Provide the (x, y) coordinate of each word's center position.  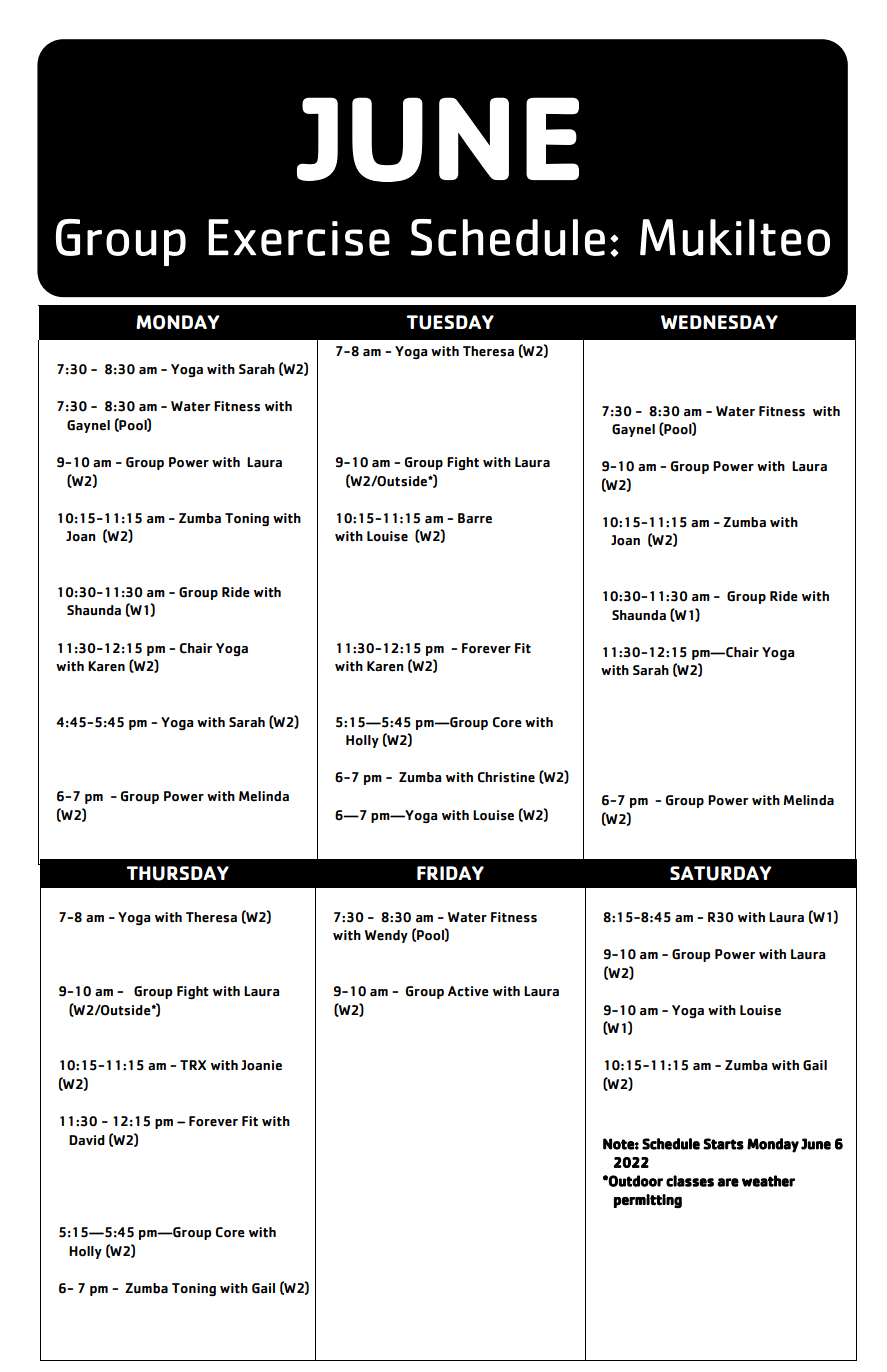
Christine (506, 777)
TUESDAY (450, 322)
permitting (648, 1201)
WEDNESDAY (719, 322)
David (87, 1140)
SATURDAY (721, 873)
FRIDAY (450, 873)
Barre (475, 518)
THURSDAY (177, 873)
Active (468, 991)
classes (690, 1181)
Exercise (299, 237)
